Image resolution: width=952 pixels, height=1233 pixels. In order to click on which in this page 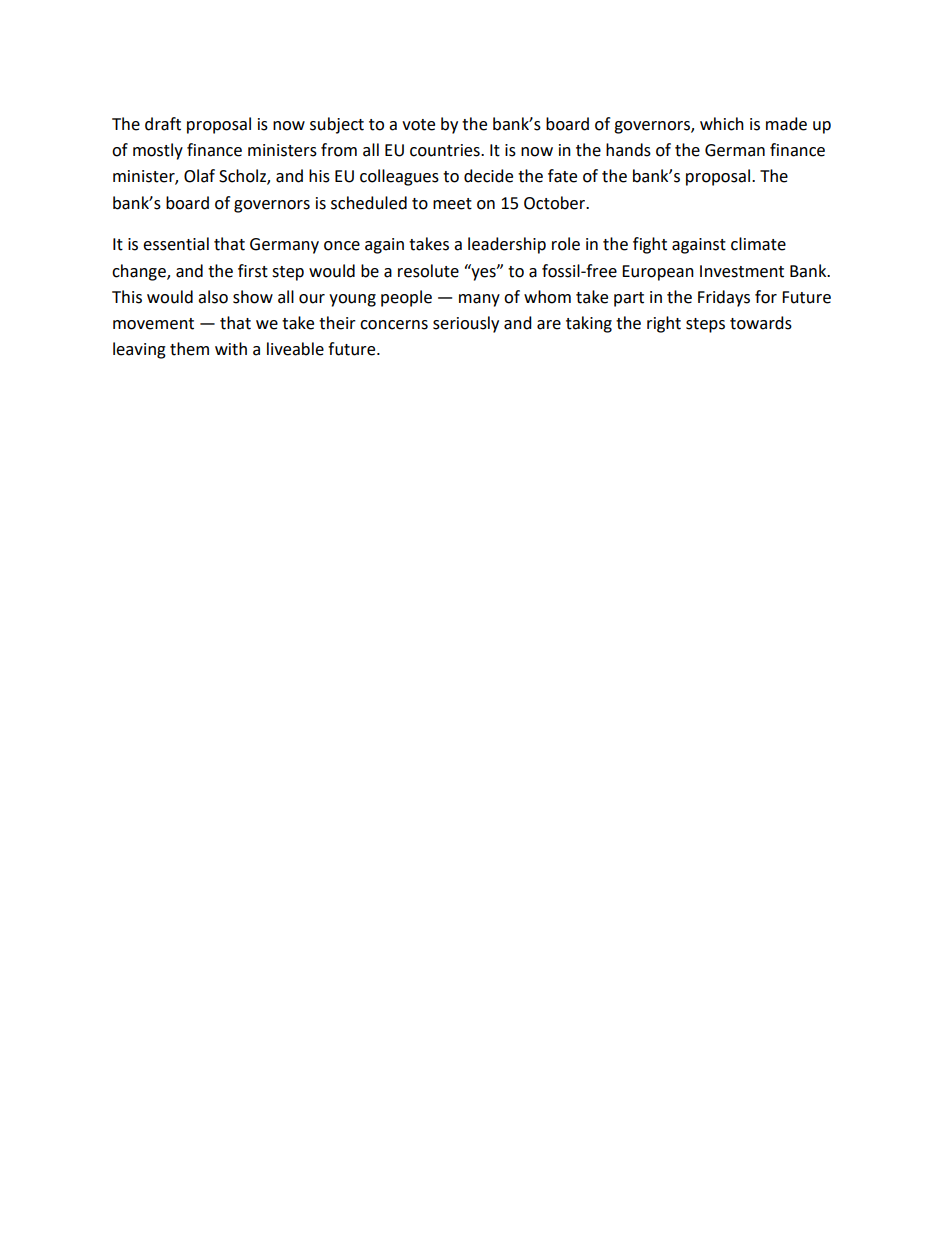, I will do `click(722, 124)`.
